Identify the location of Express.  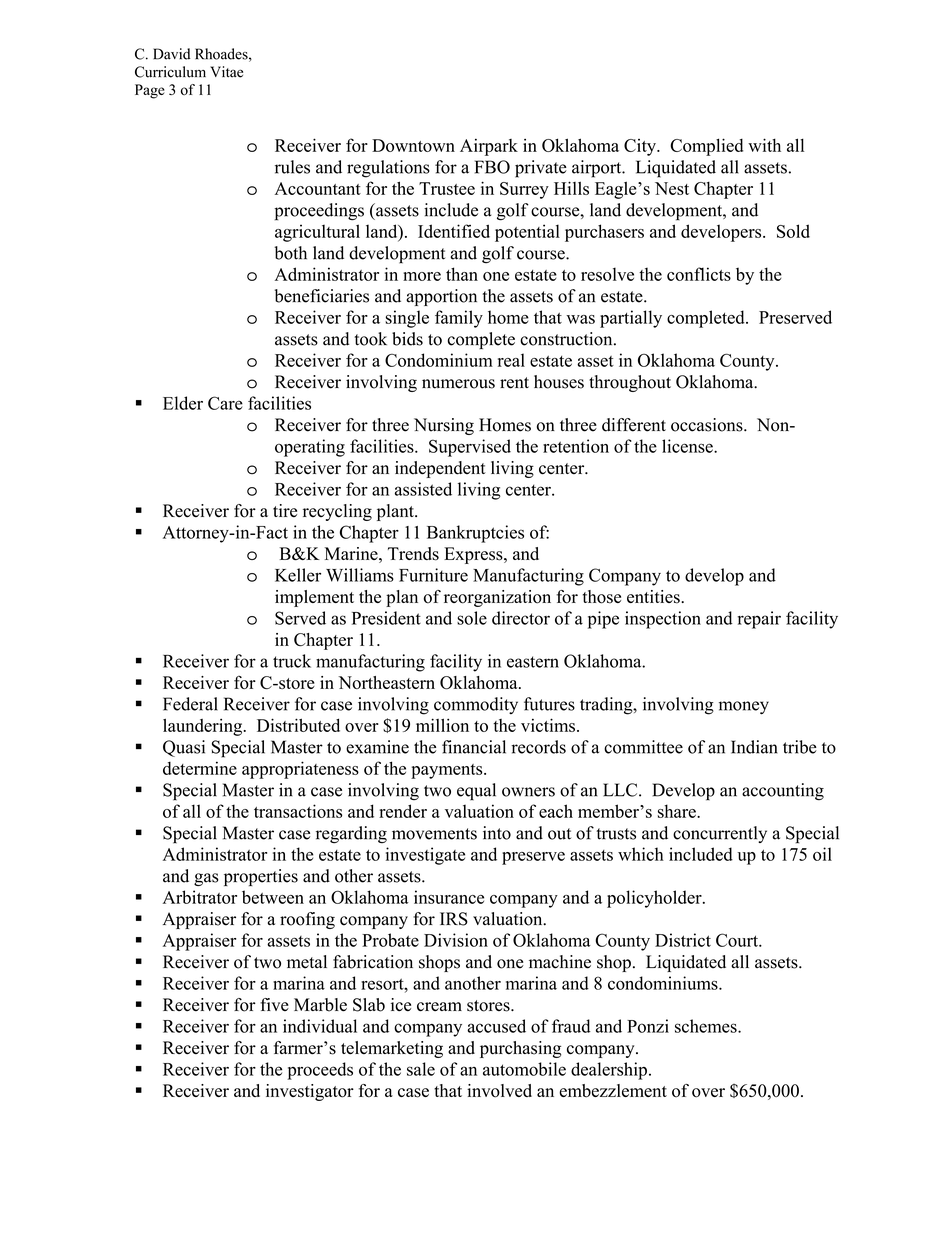
(474, 555).
